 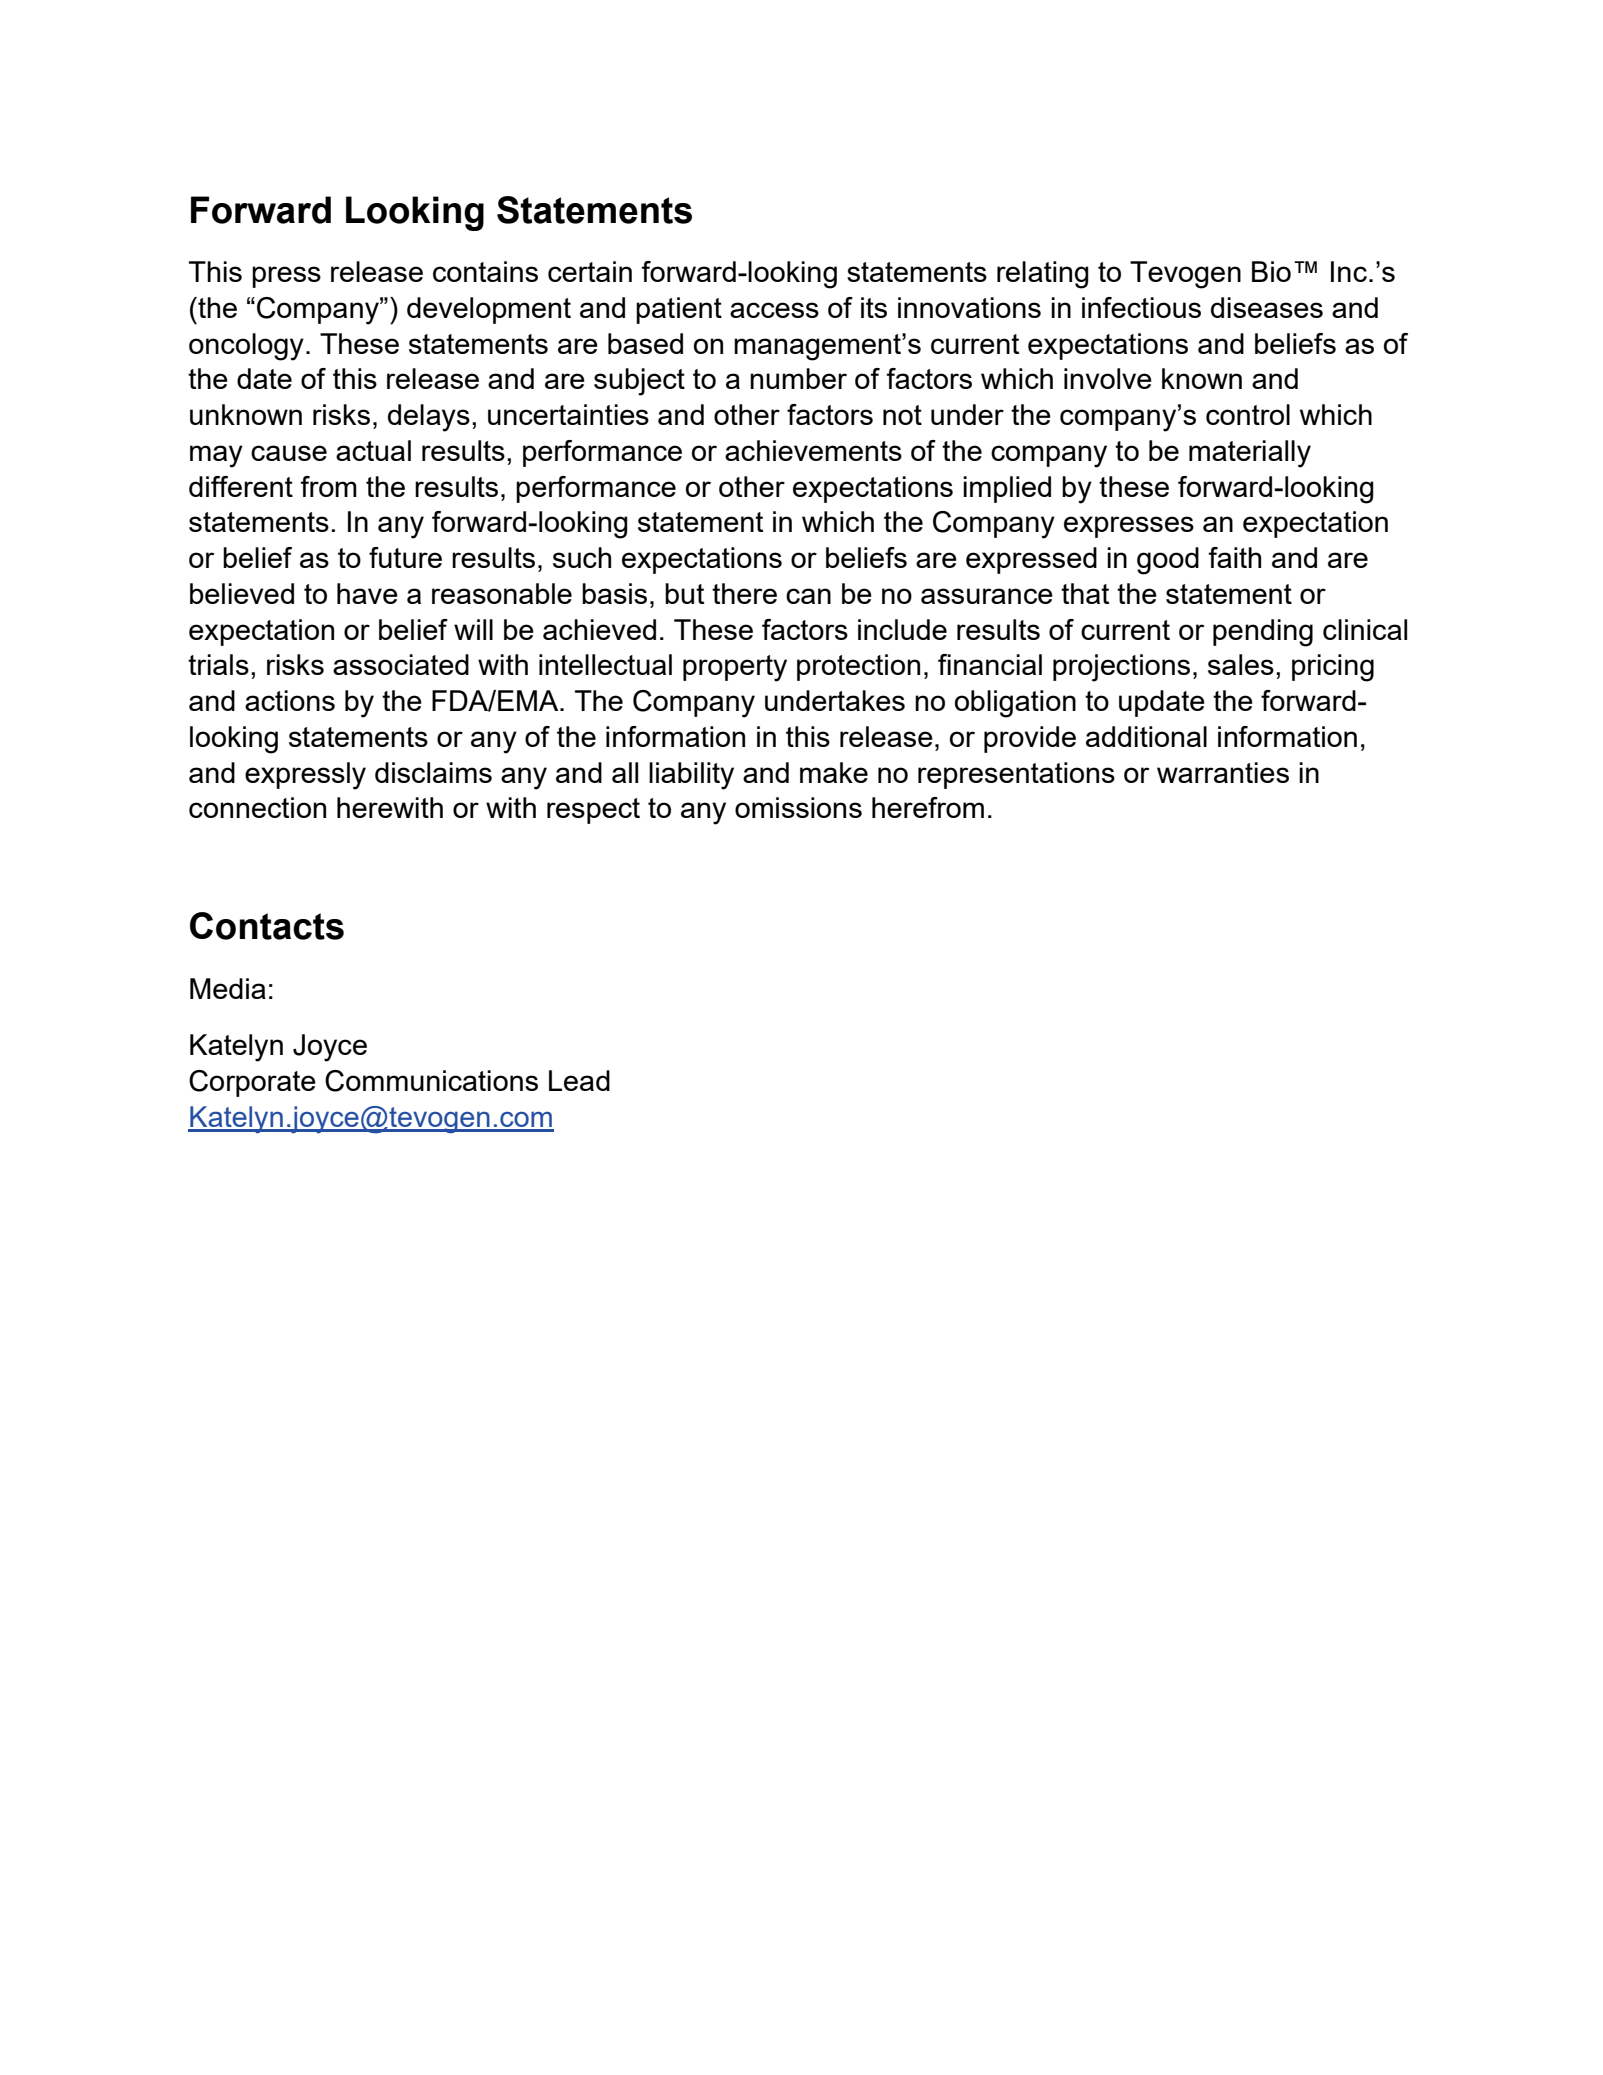 I want to click on access, so click(x=774, y=310).
